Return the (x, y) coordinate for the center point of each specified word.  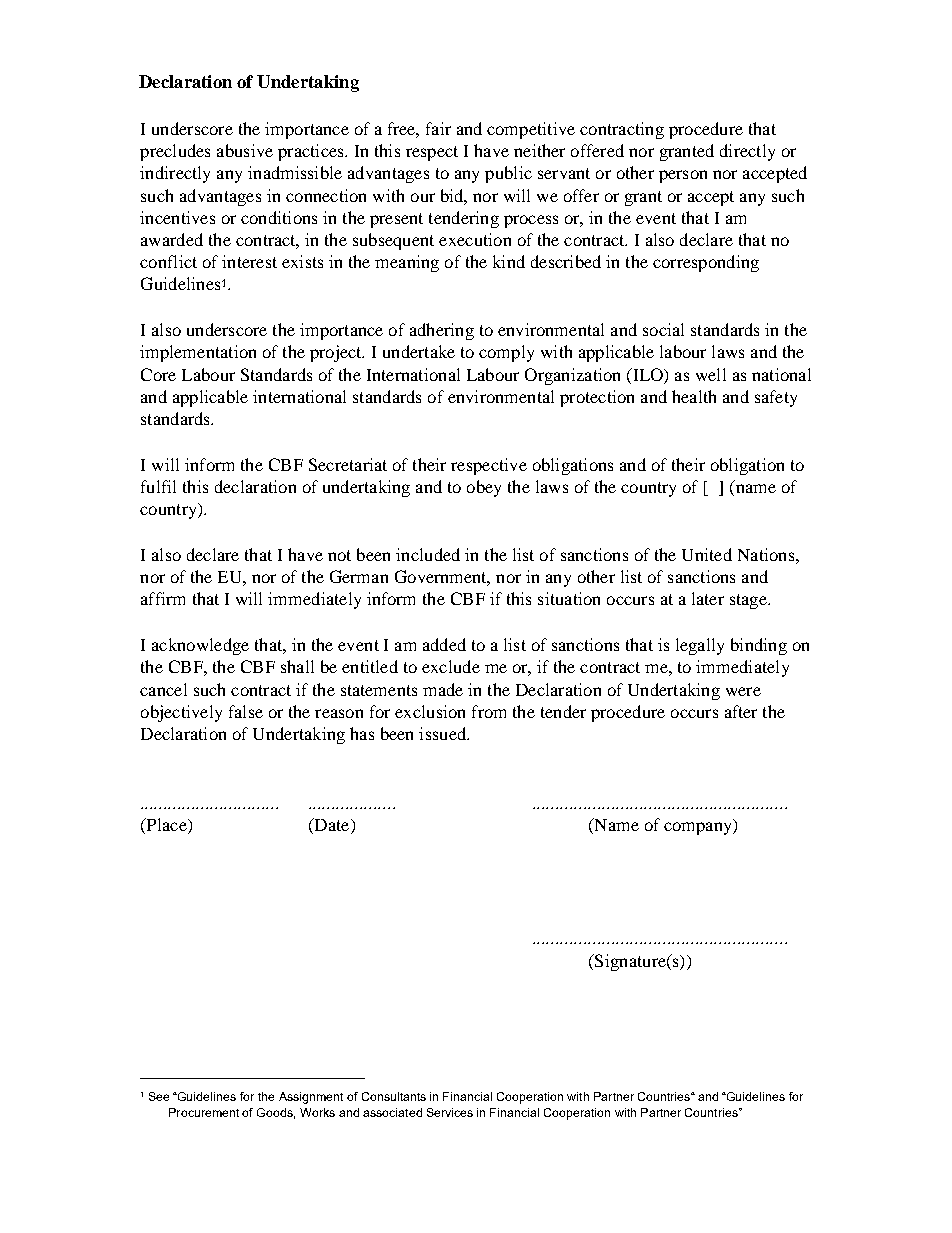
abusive (245, 150)
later (708, 598)
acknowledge (200, 646)
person (683, 176)
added (444, 644)
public (508, 174)
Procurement (204, 1112)
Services (450, 1112)
